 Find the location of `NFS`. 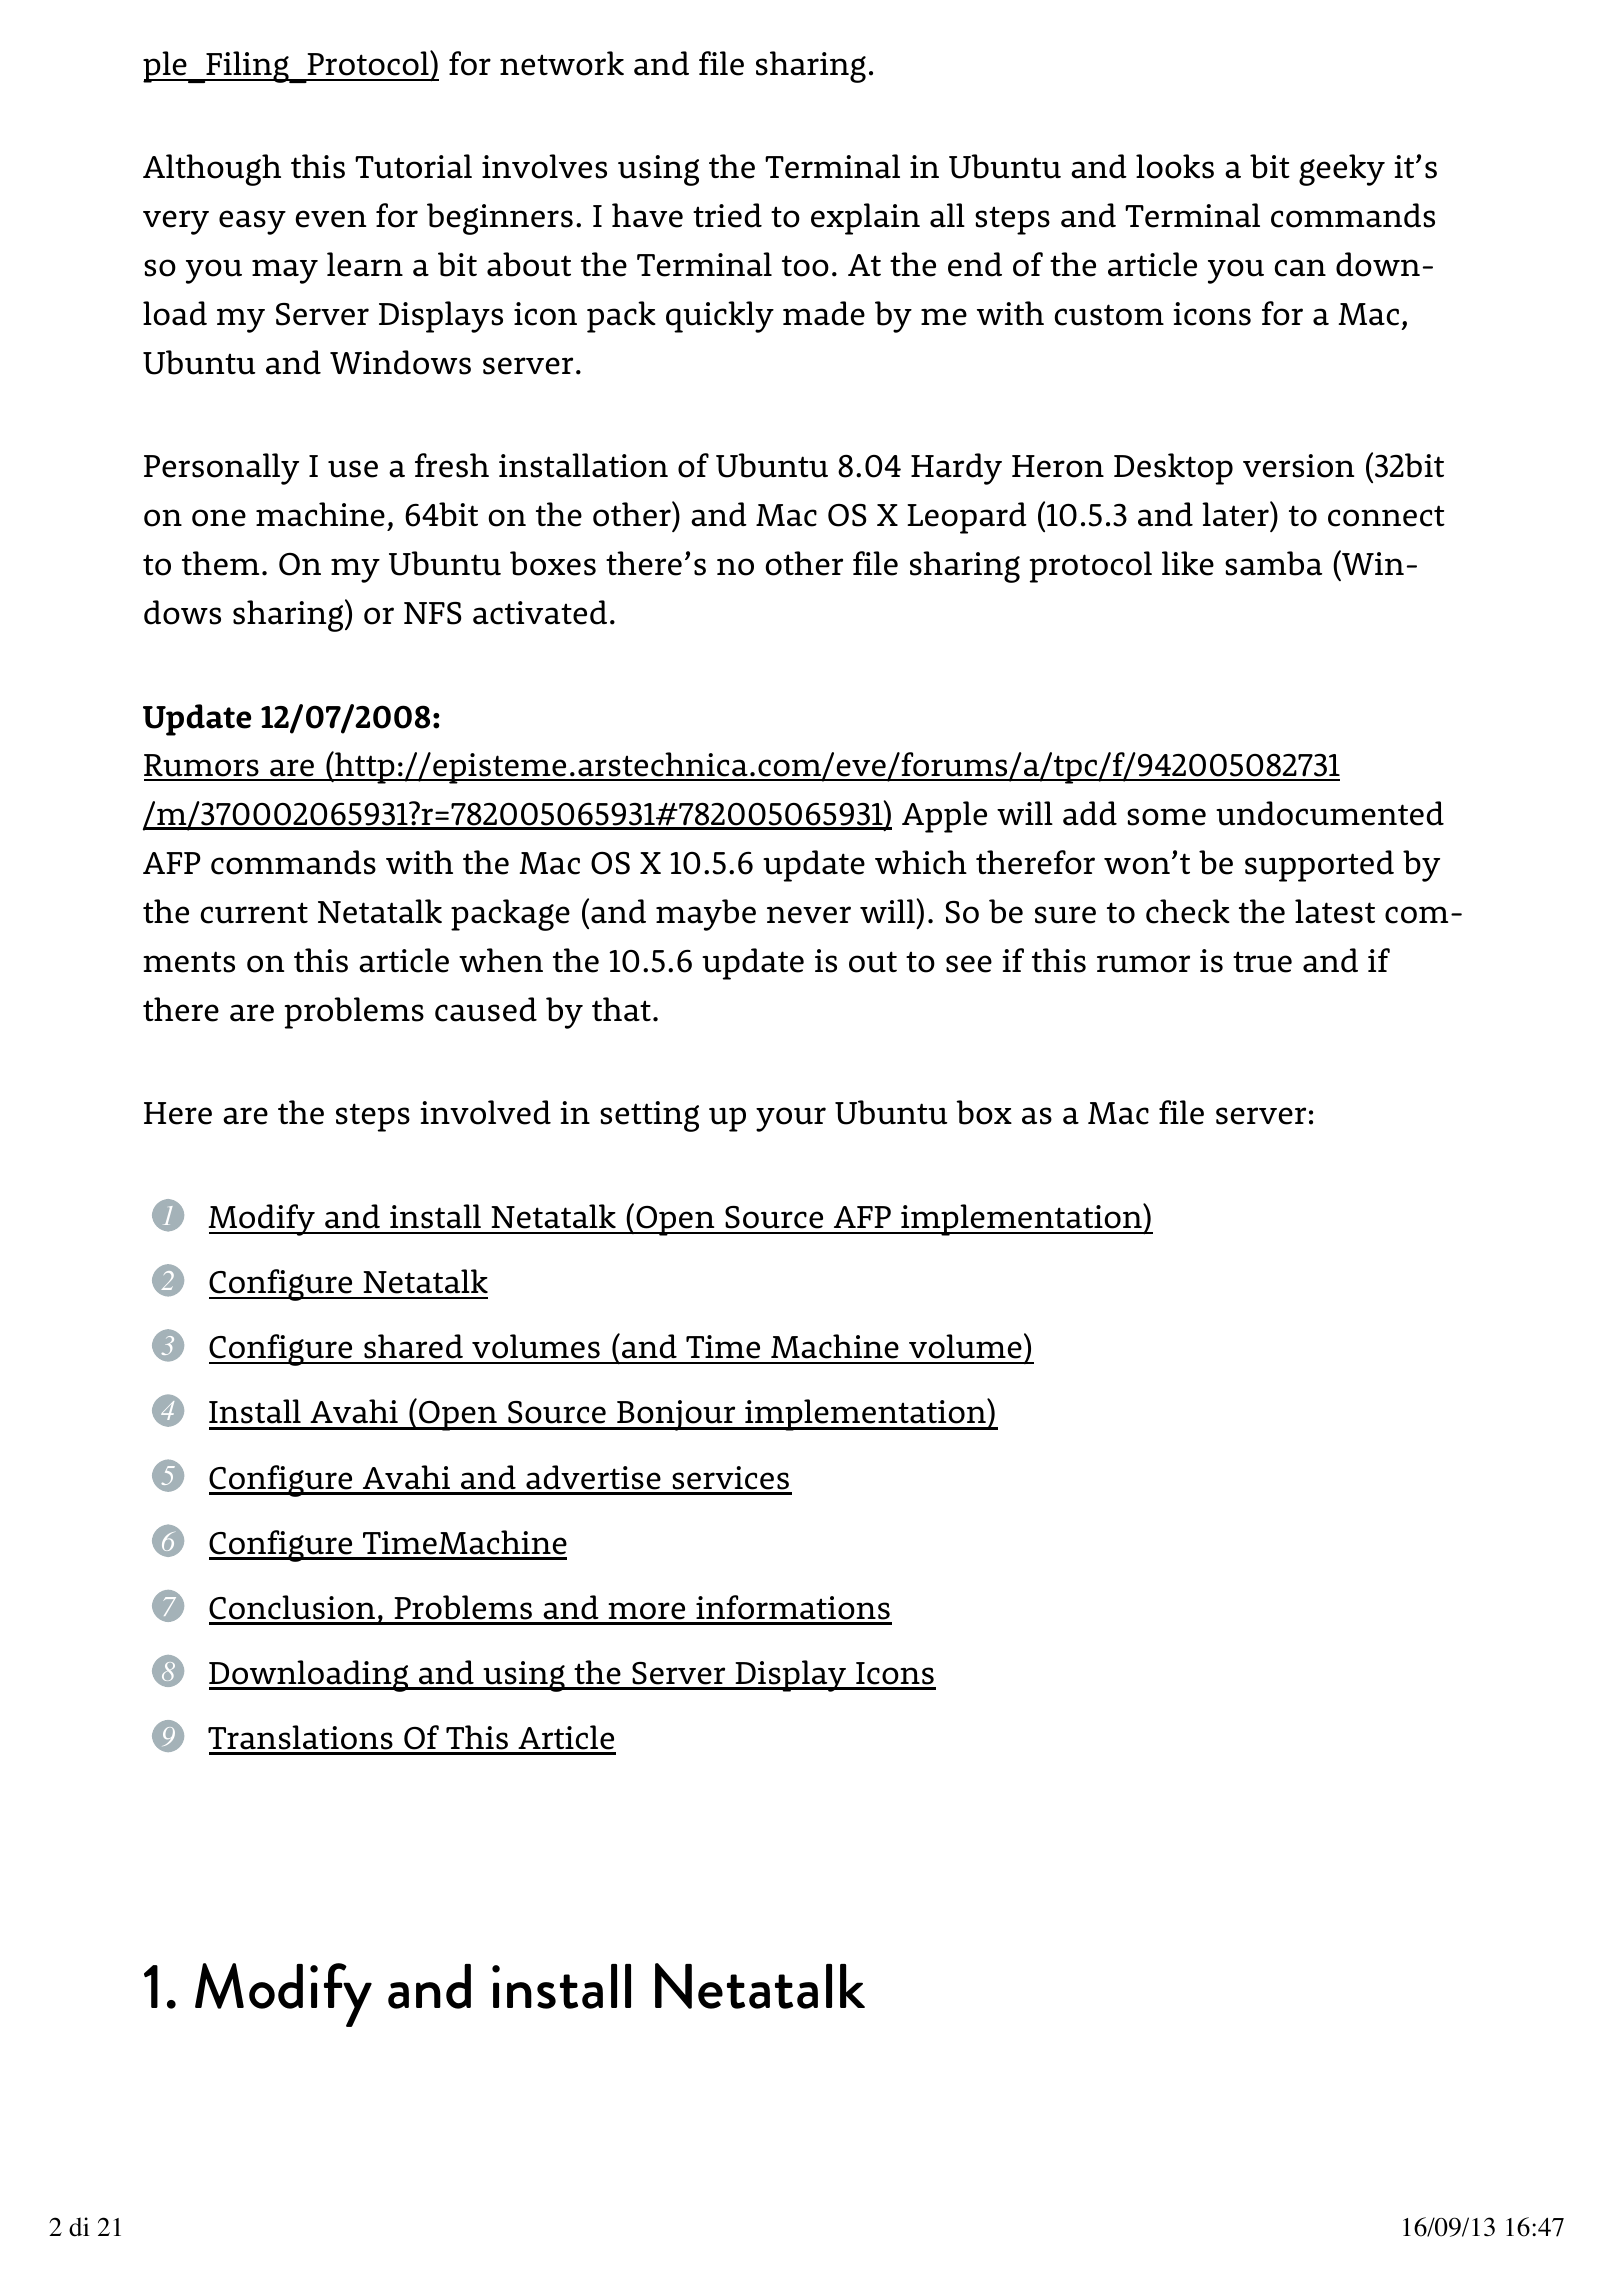

NFS is located at coordinates (432, 613).
